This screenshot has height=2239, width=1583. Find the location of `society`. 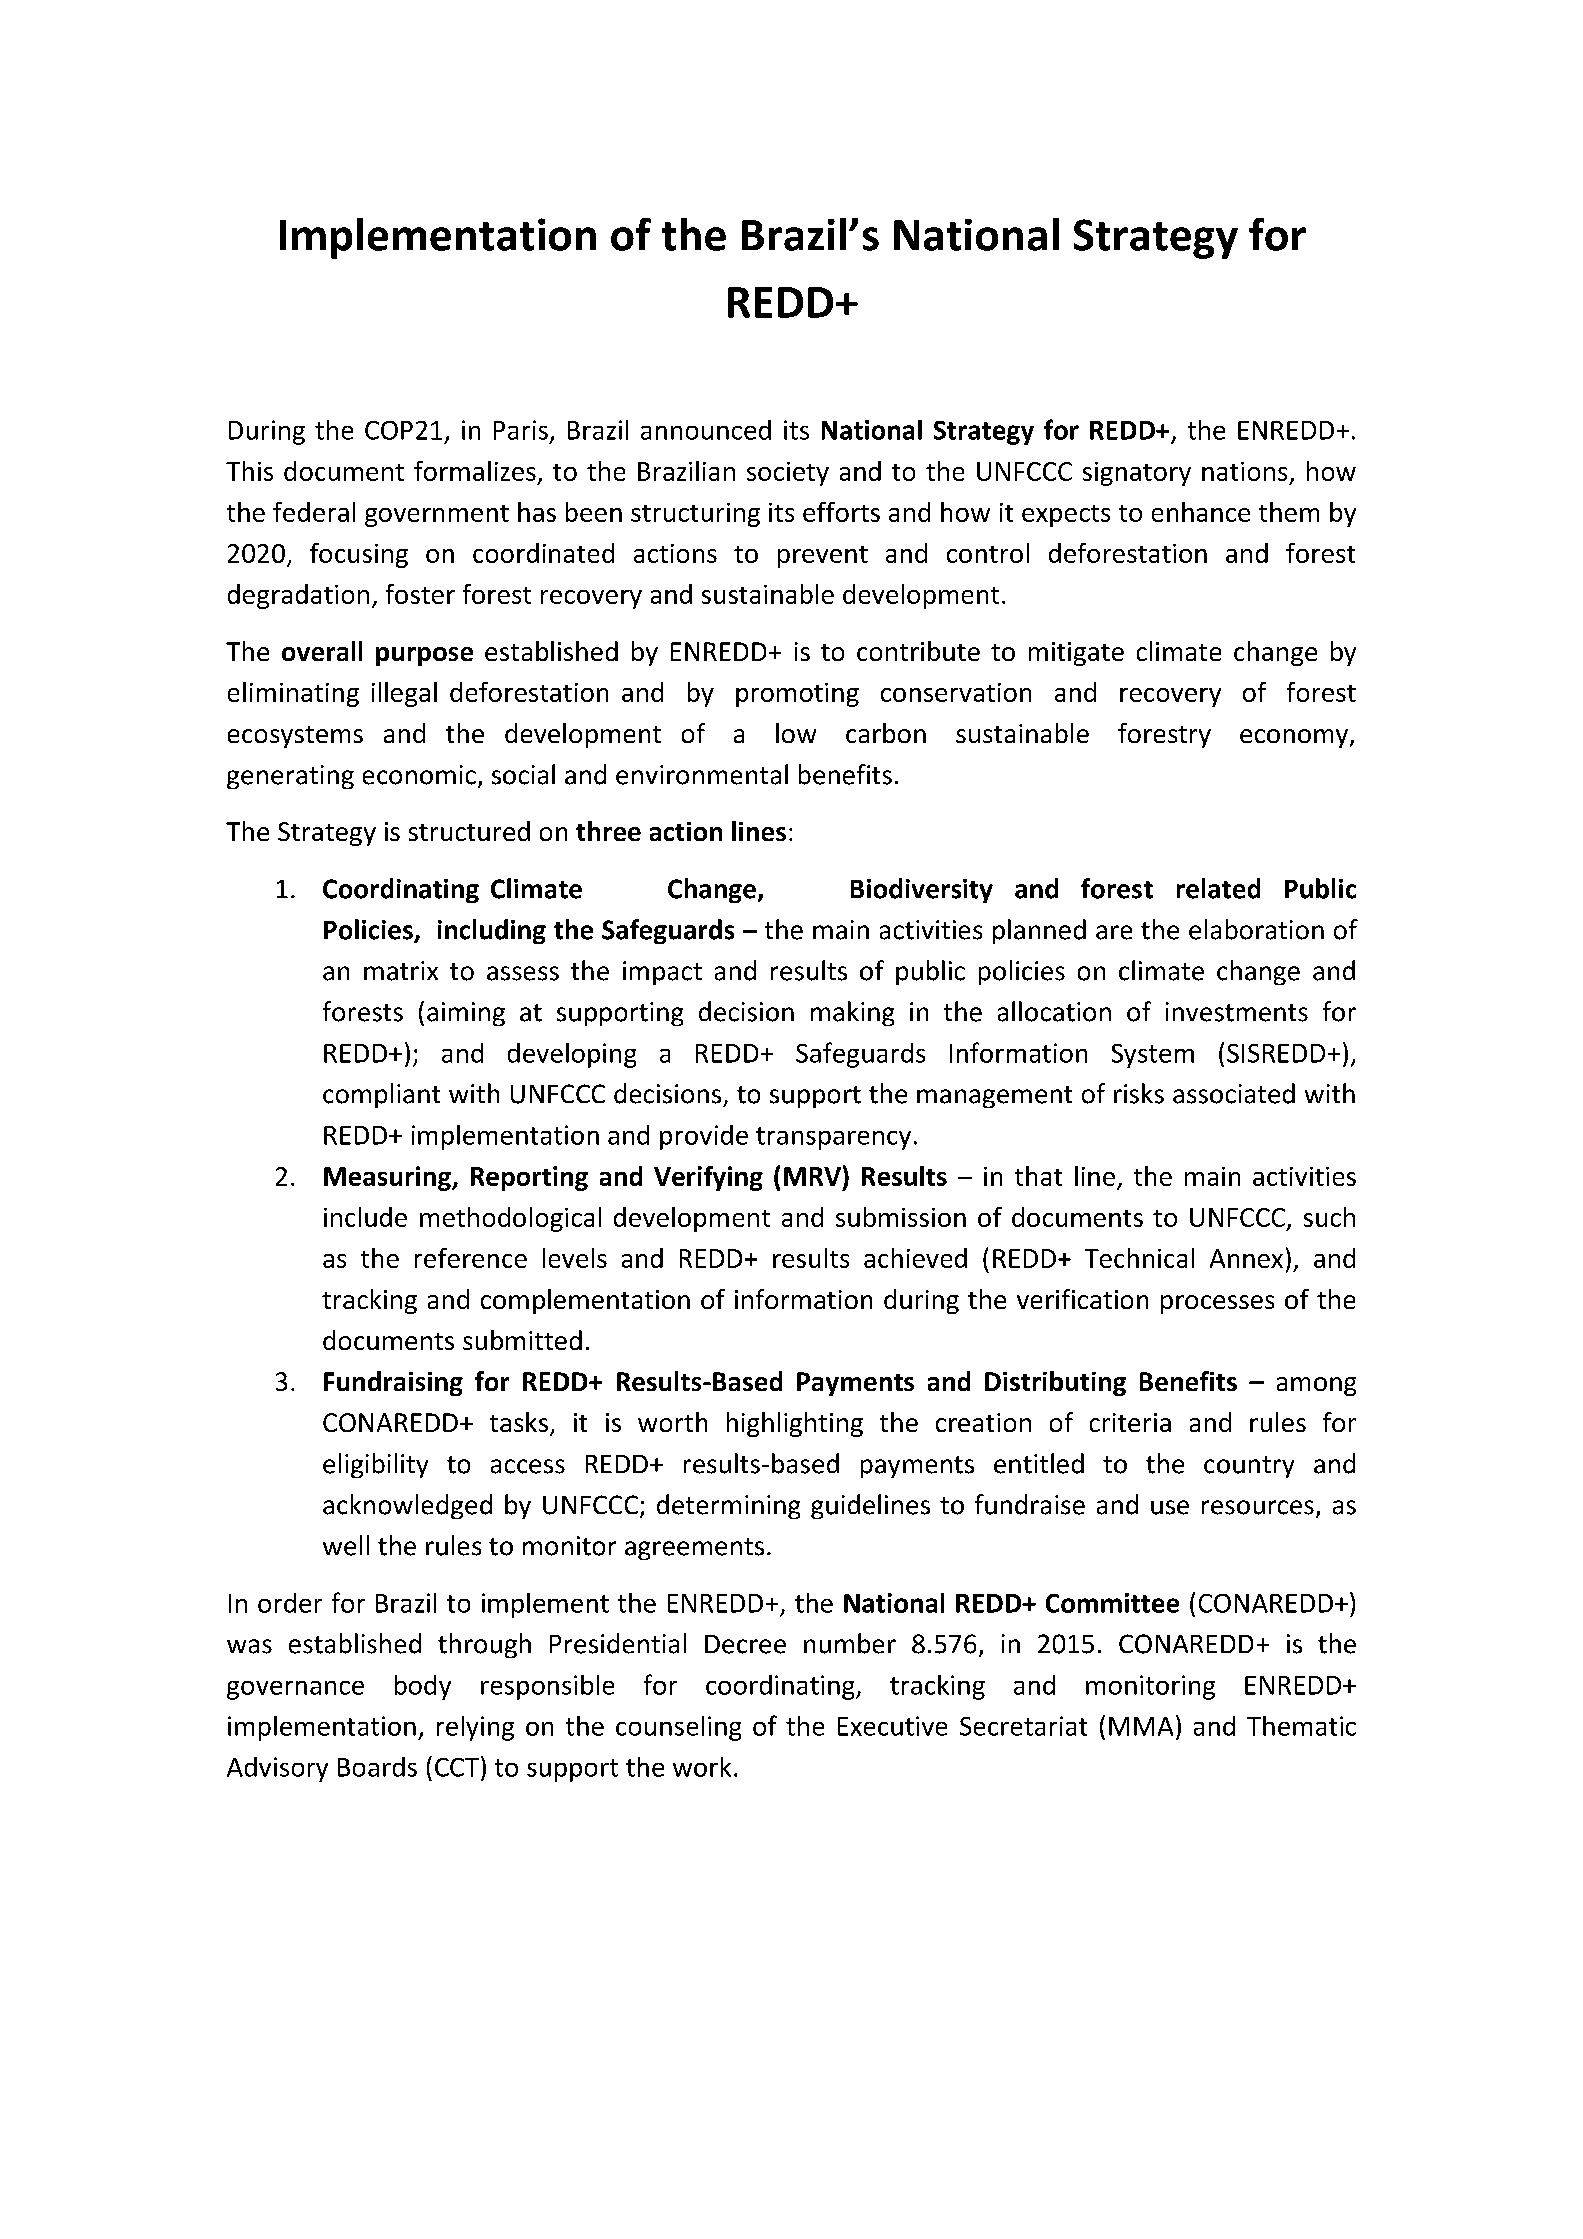

society is located at coordinates (788, 474).
